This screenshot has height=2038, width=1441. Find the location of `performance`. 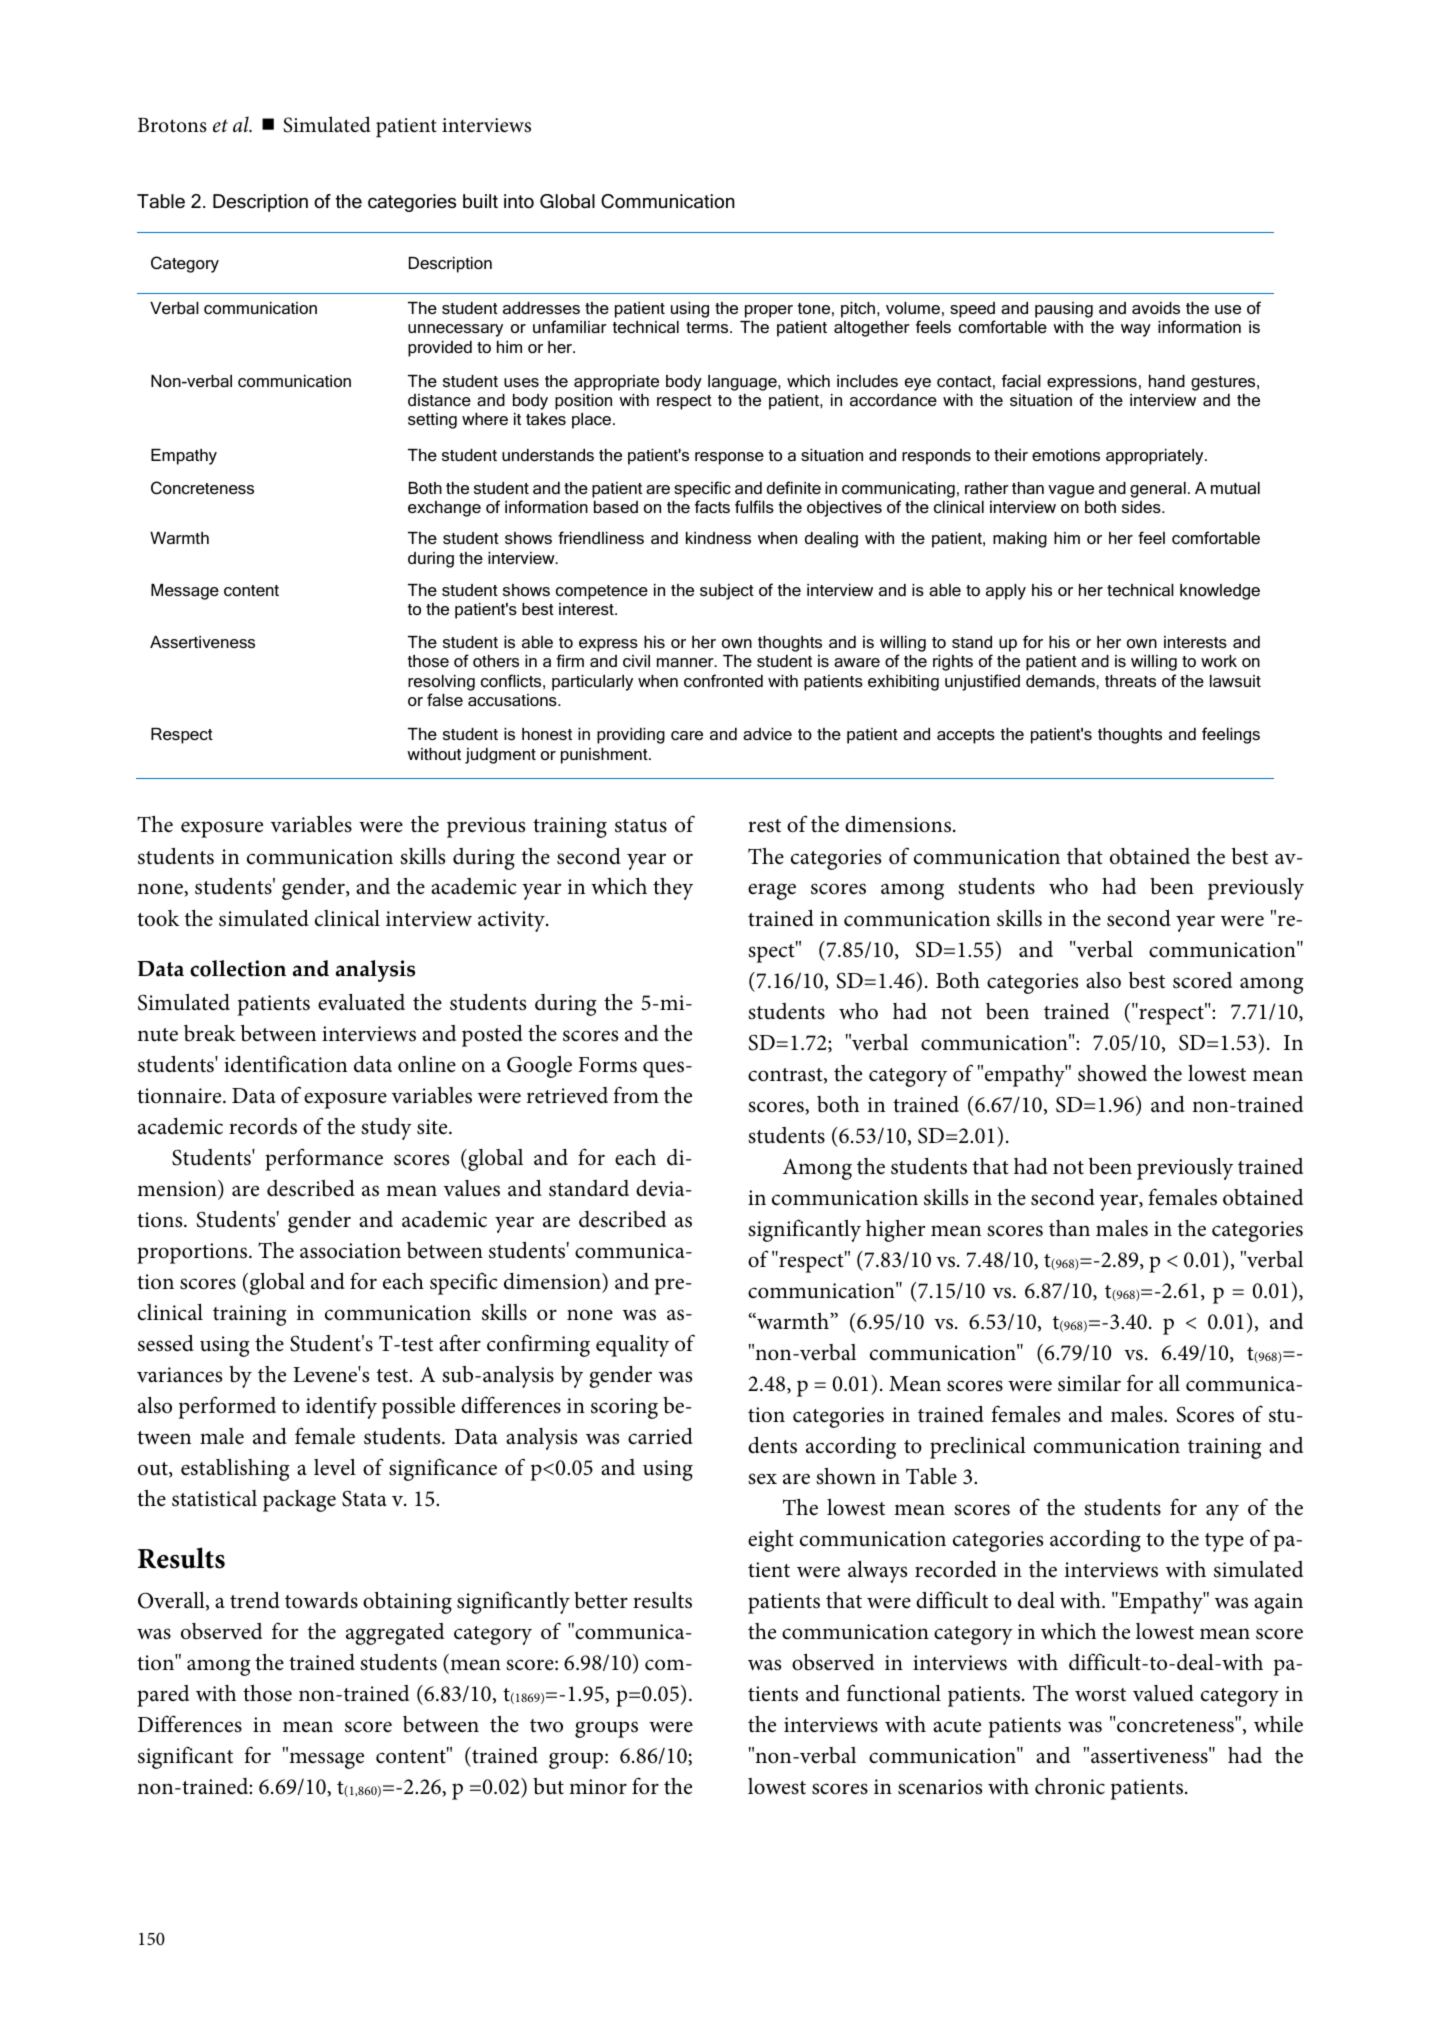

performance is located at coordinates (324, 1159).
